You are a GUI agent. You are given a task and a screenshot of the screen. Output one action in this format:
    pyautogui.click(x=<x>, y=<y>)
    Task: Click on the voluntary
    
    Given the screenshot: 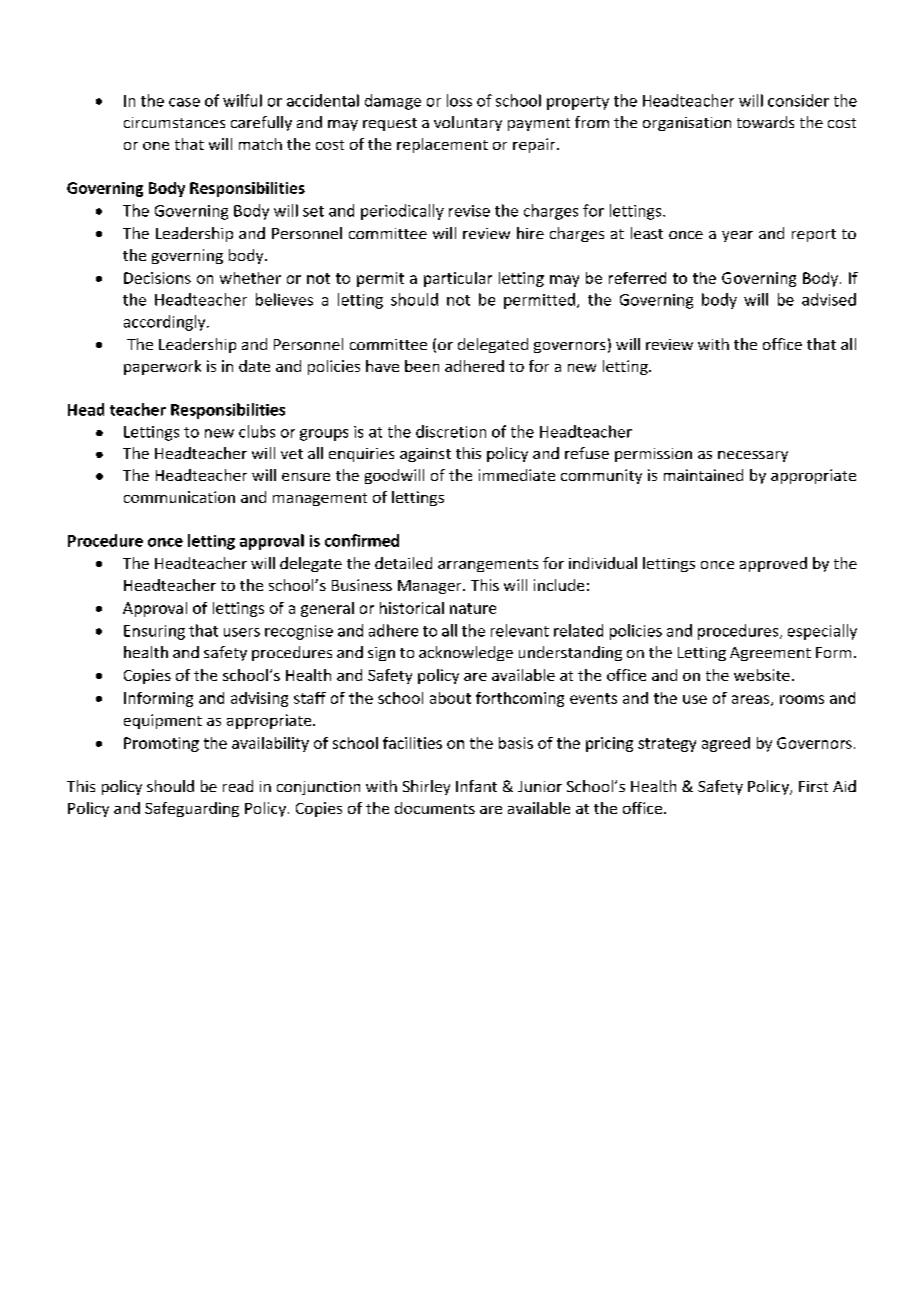 What is the action you would take?
    pyautogui.click(x=468, y=123)
